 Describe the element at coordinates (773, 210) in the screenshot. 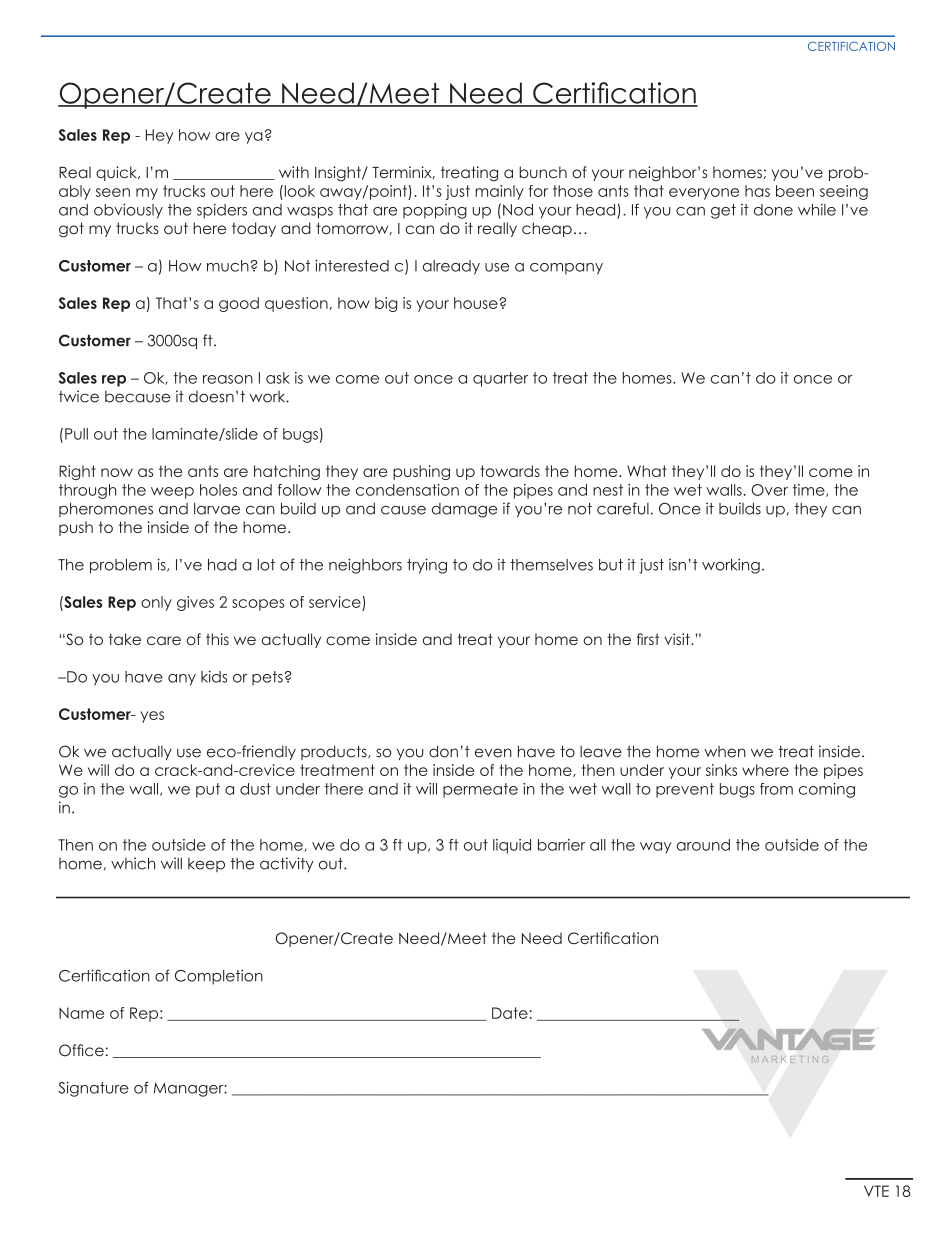

I see `done` at that location.
